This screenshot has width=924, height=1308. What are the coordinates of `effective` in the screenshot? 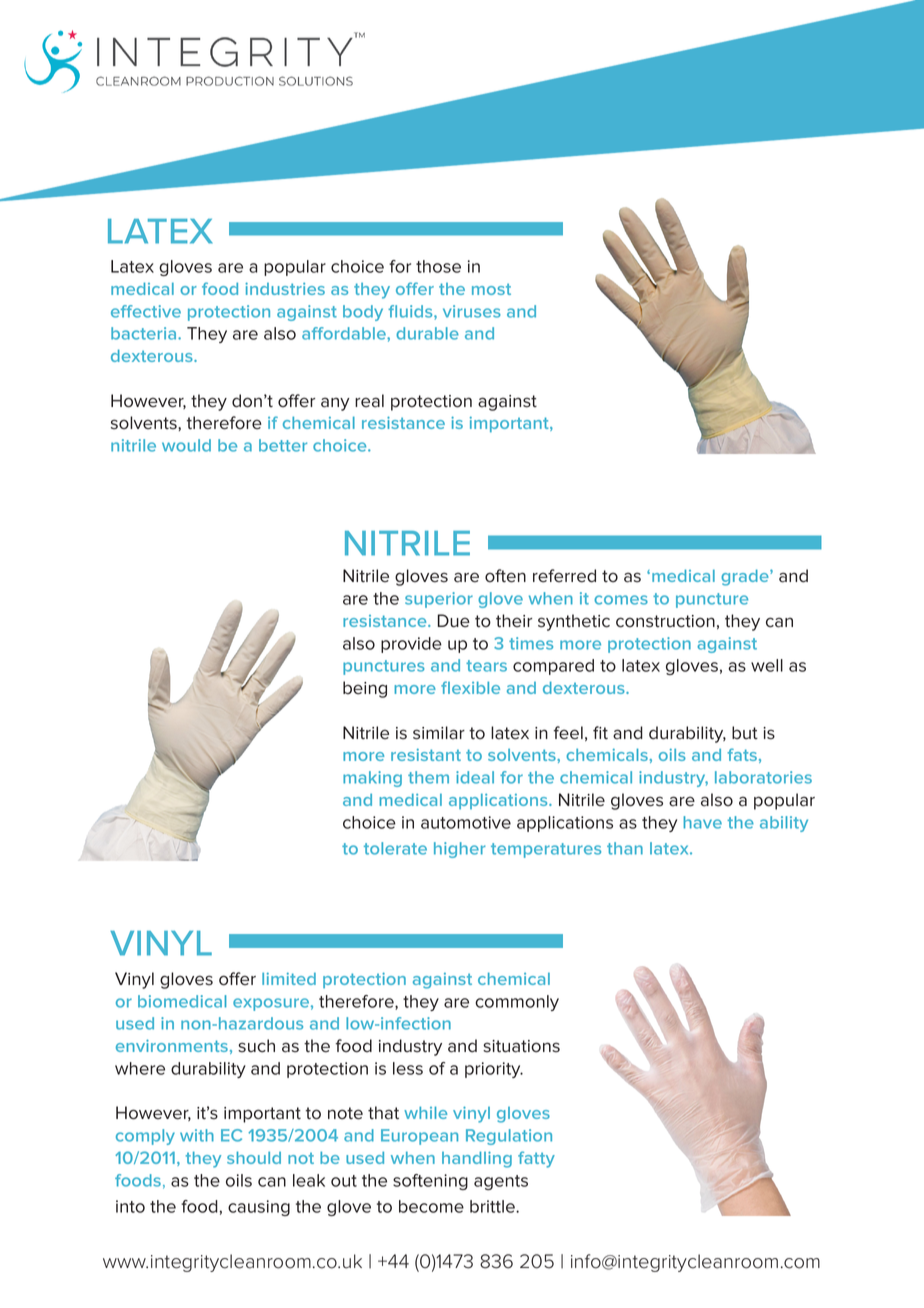 It's located at (146, 311).
